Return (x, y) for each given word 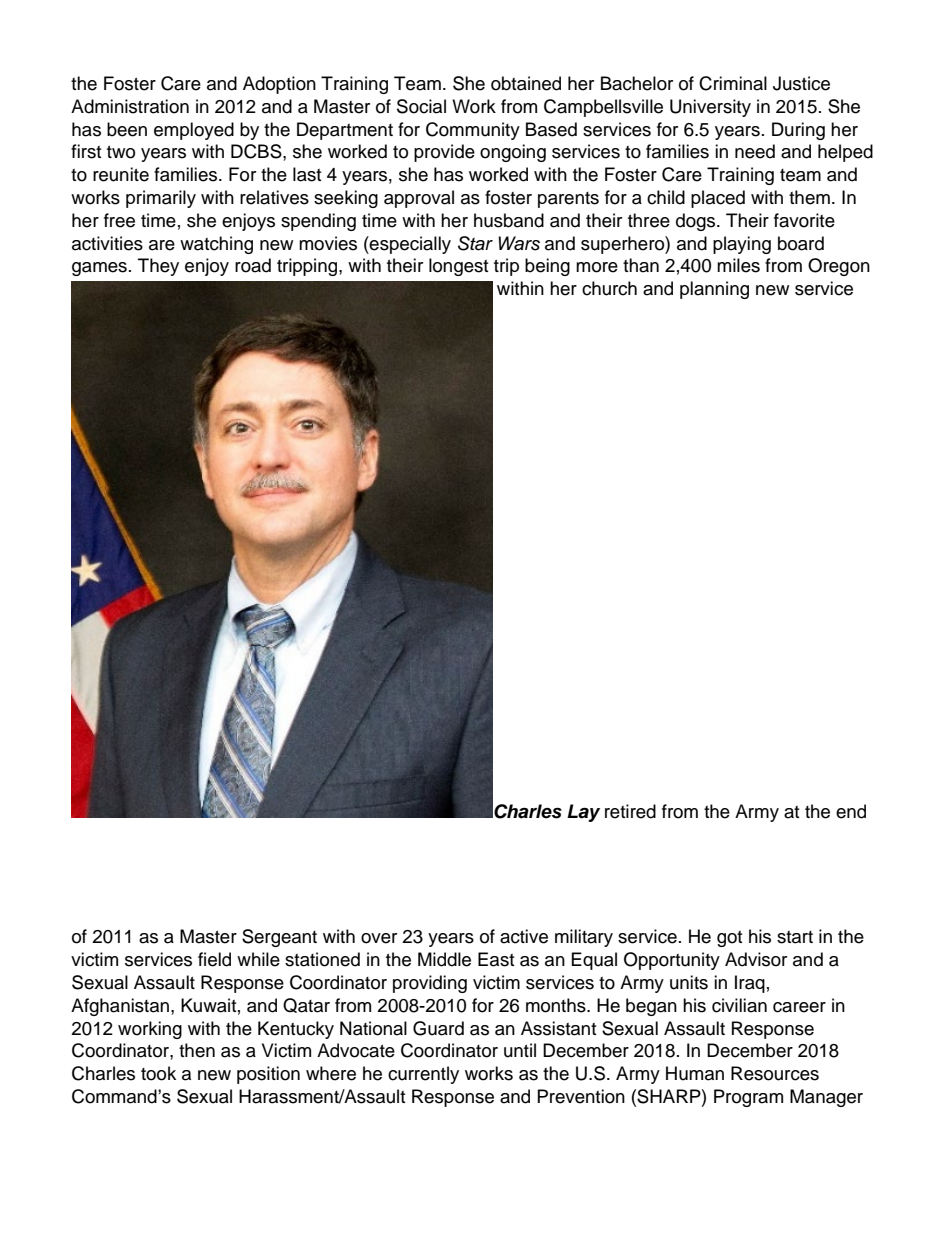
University (710, 108)
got (729, 939)
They (158, 267)
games (99, 269)
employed (194, 131)
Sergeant (279, 938)
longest (458, 267)
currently (423, 1075)
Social (421, 106)
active (524, 936)
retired (630, 811)
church (609, 288)
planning (714, 290)
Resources (775, 1073)
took (158, 1073)
